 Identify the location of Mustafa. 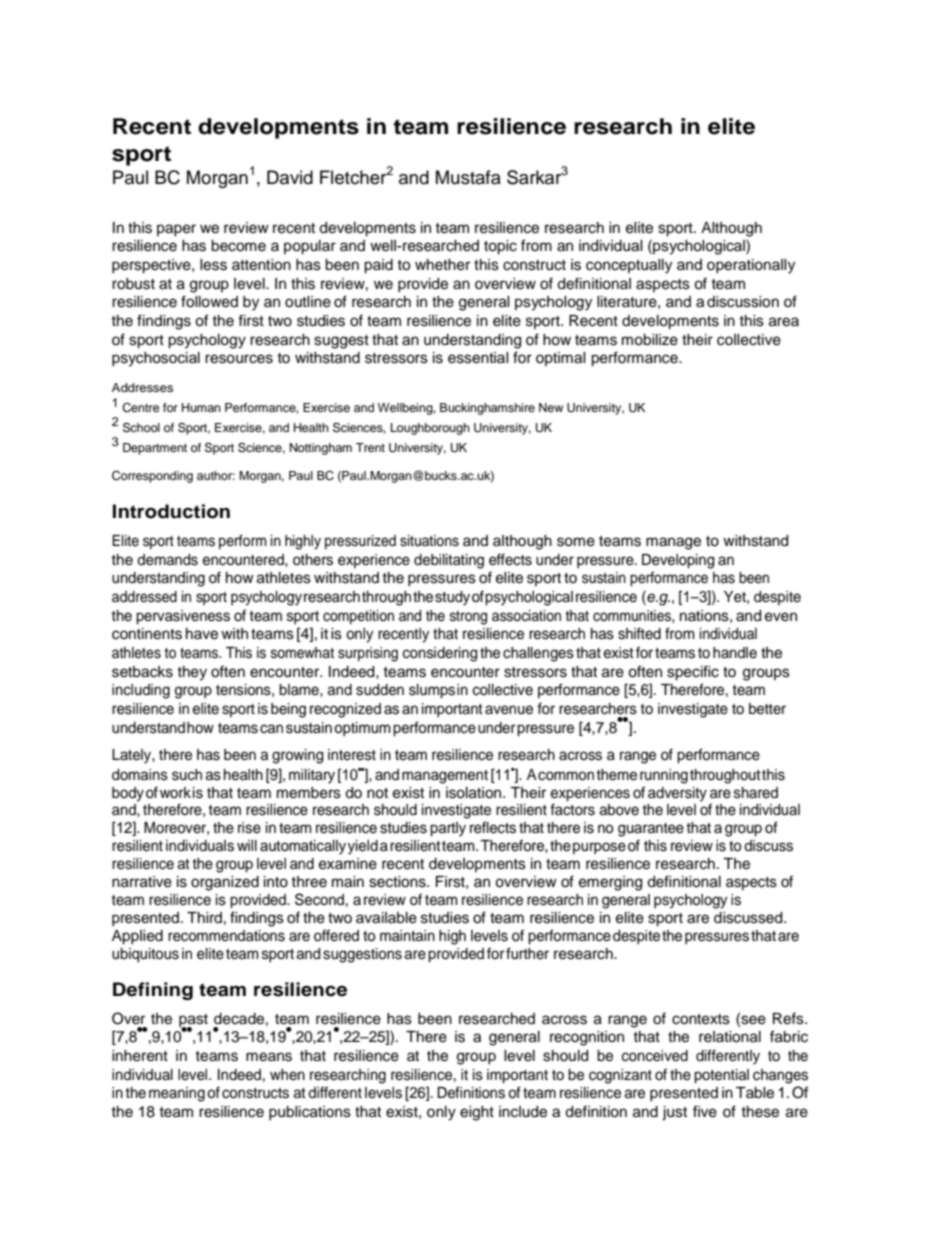
(468, 177).
